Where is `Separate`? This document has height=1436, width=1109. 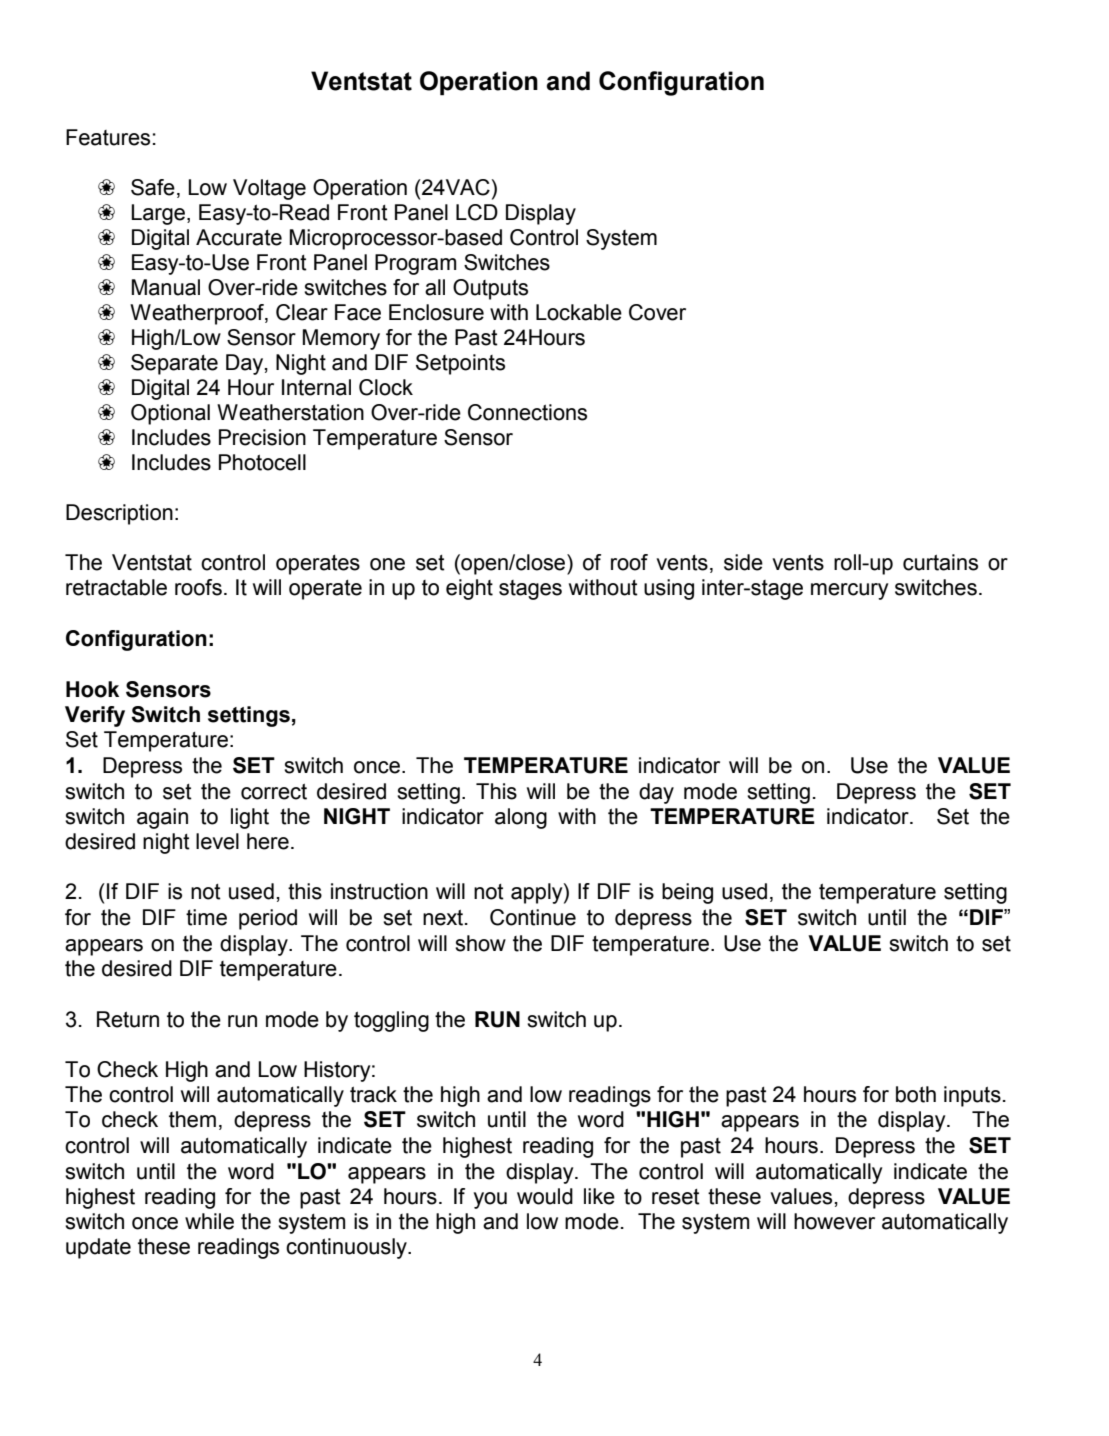
Separate is located at coordinates (174, 364).
